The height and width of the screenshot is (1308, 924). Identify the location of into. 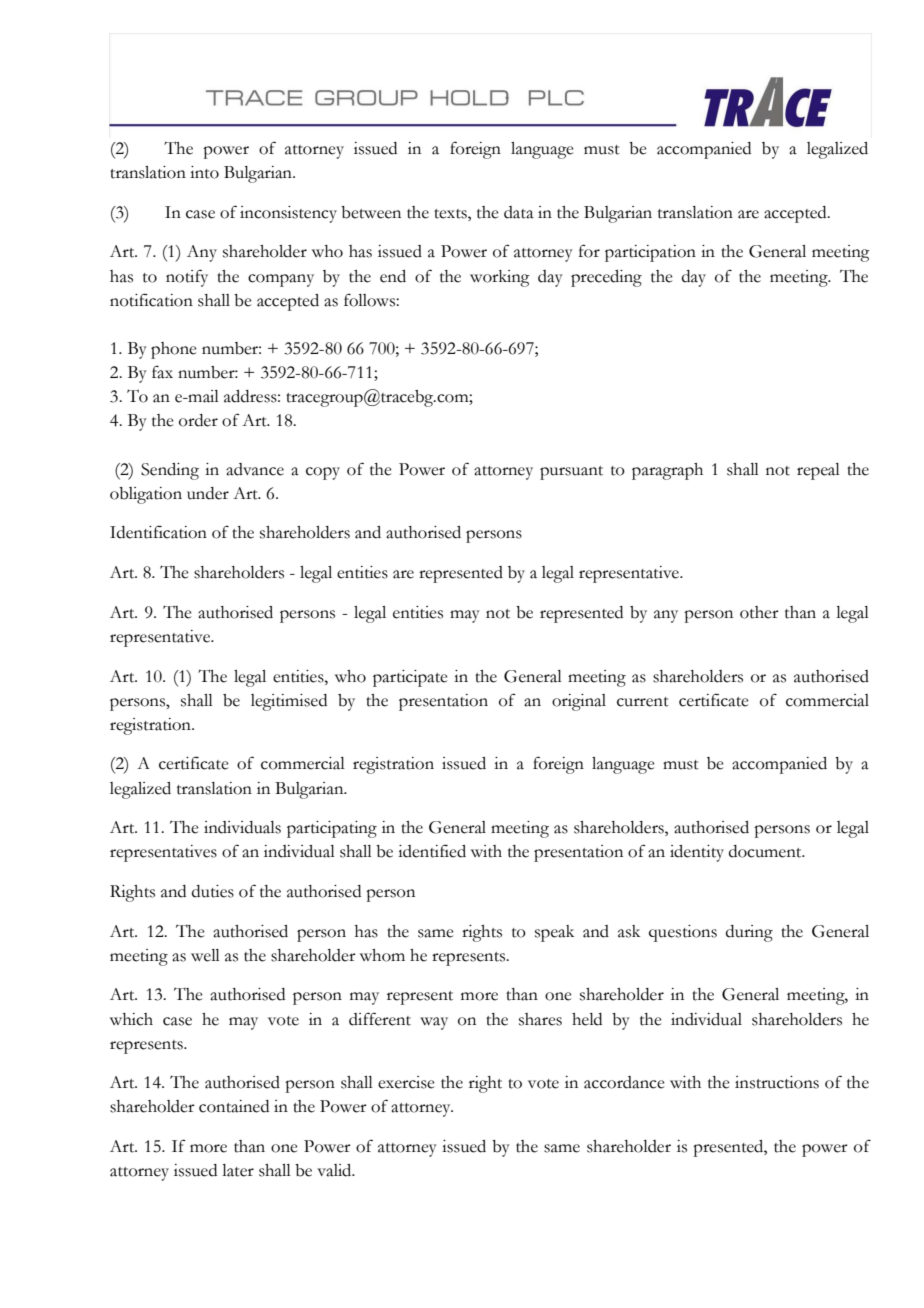
(204, 172).
